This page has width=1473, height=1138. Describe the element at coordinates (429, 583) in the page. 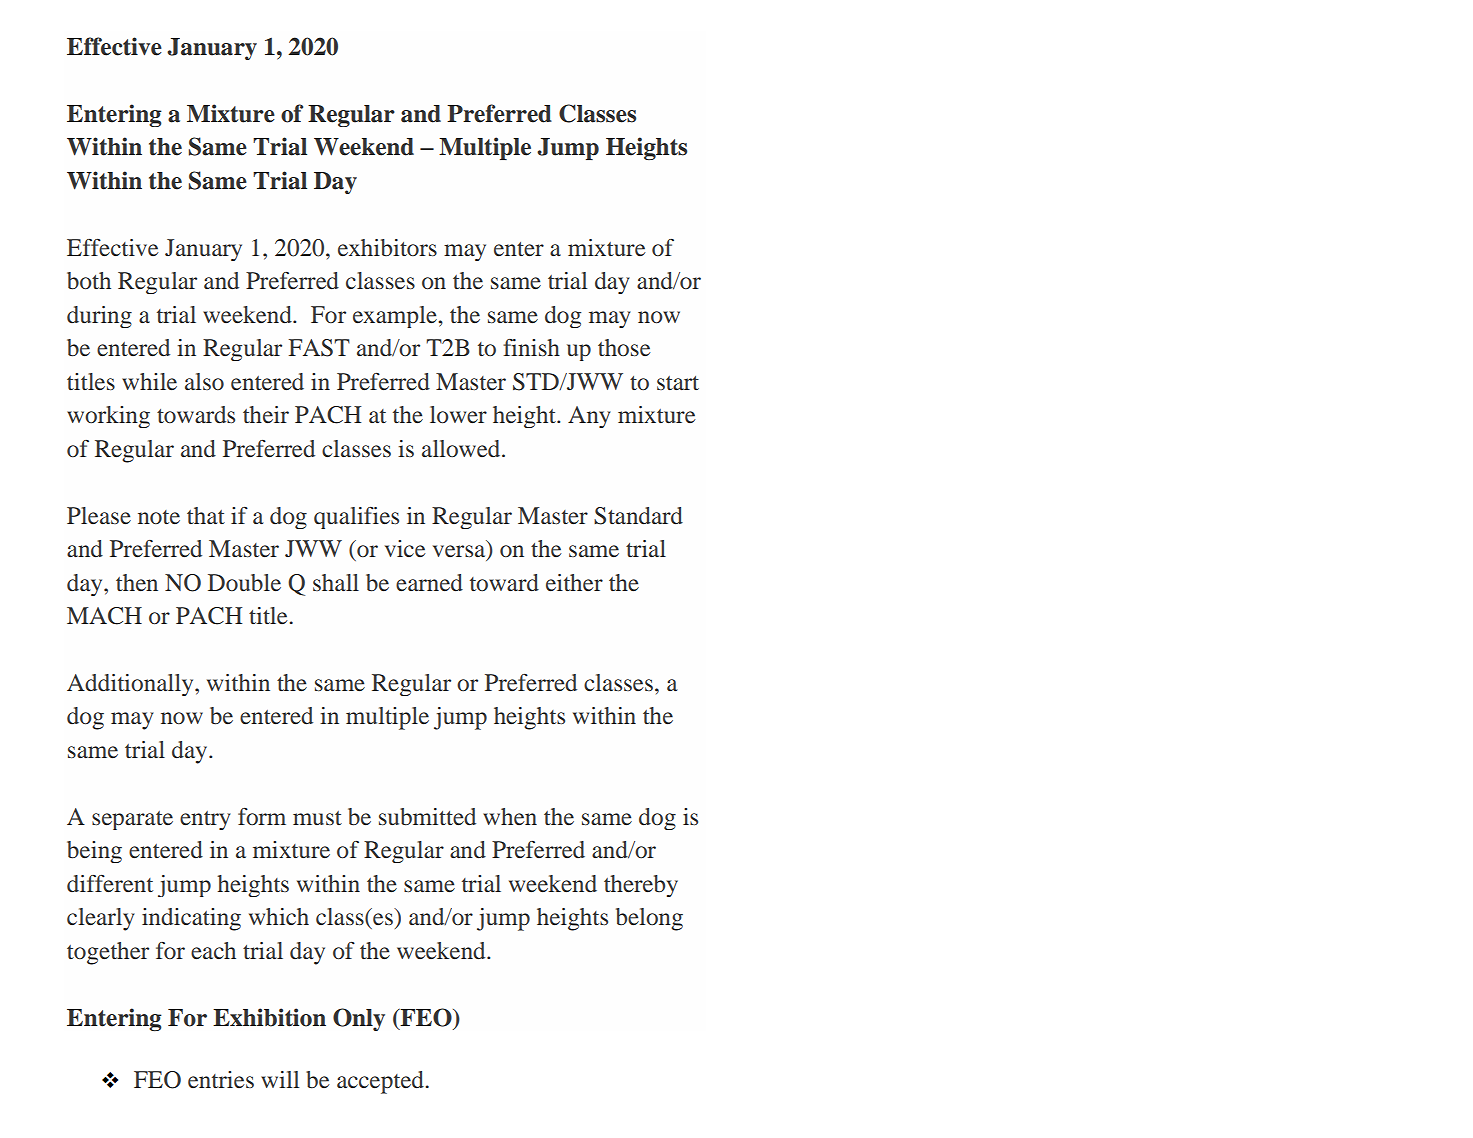

I see `earned` at that location.
